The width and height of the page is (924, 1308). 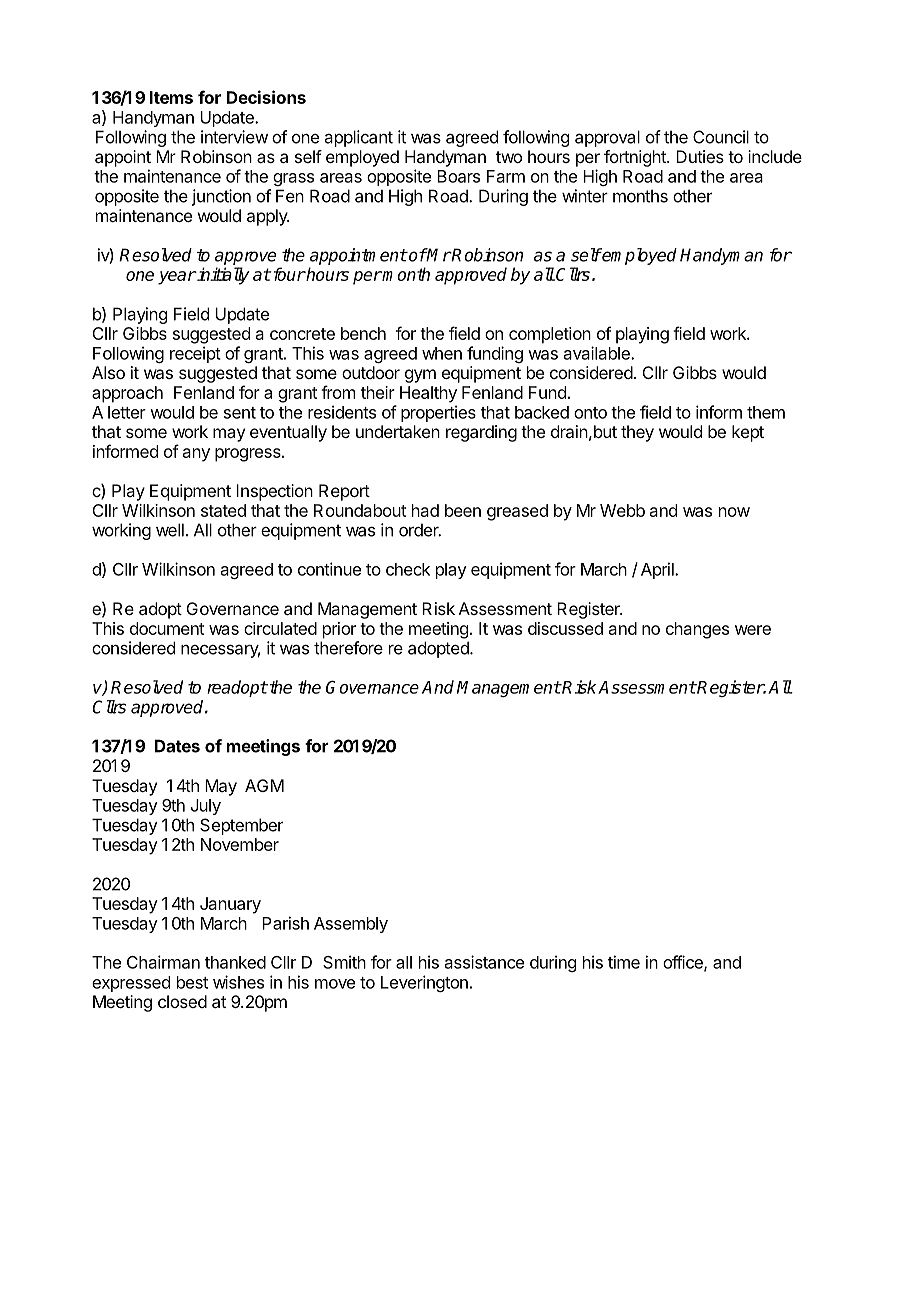 I want to click on assistance, so click(x=484, y=962).
